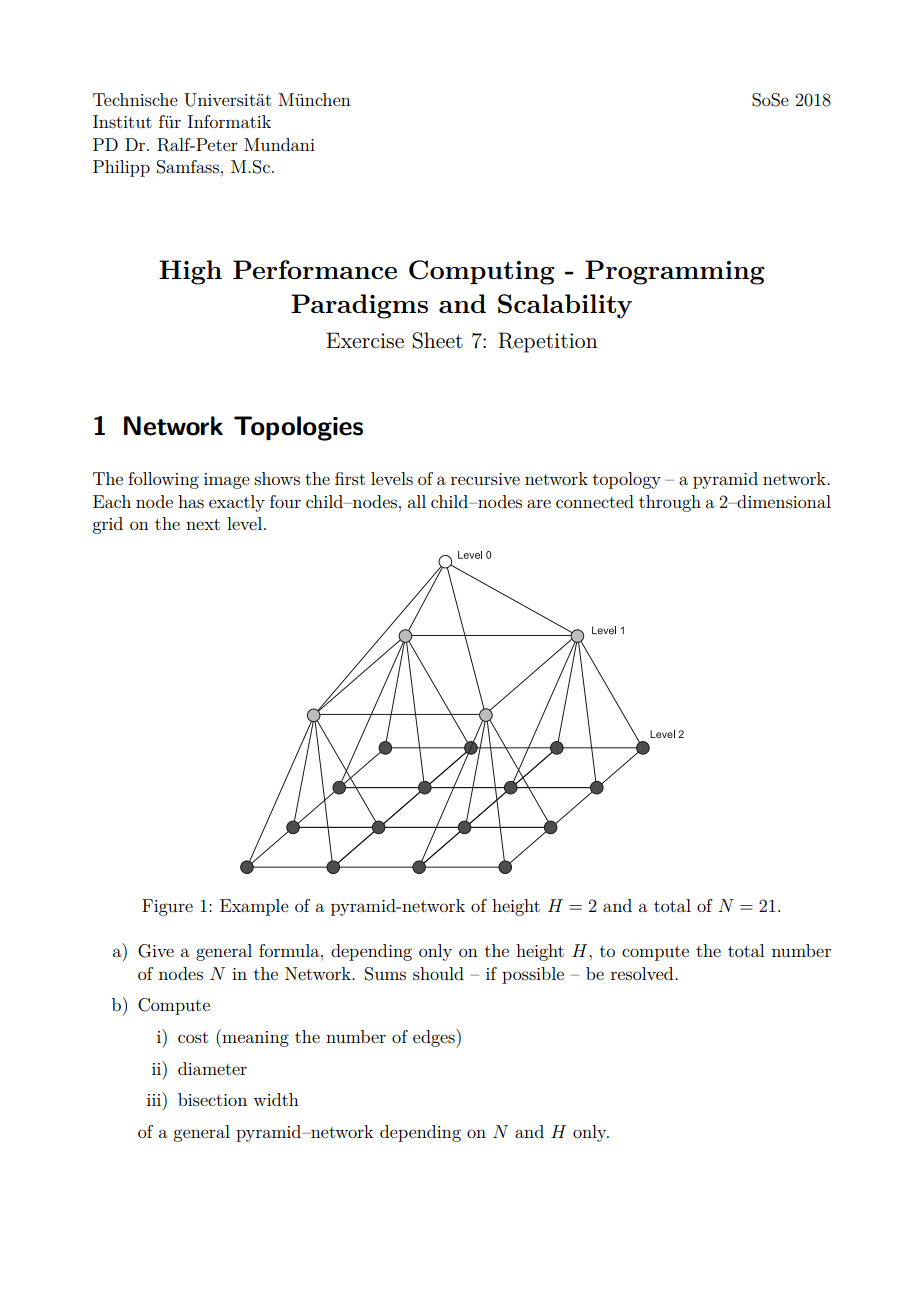 This document has width=924, height=1308. Describe the element at coordinates (135, 99) in the document. I see `Technische` at that location.
